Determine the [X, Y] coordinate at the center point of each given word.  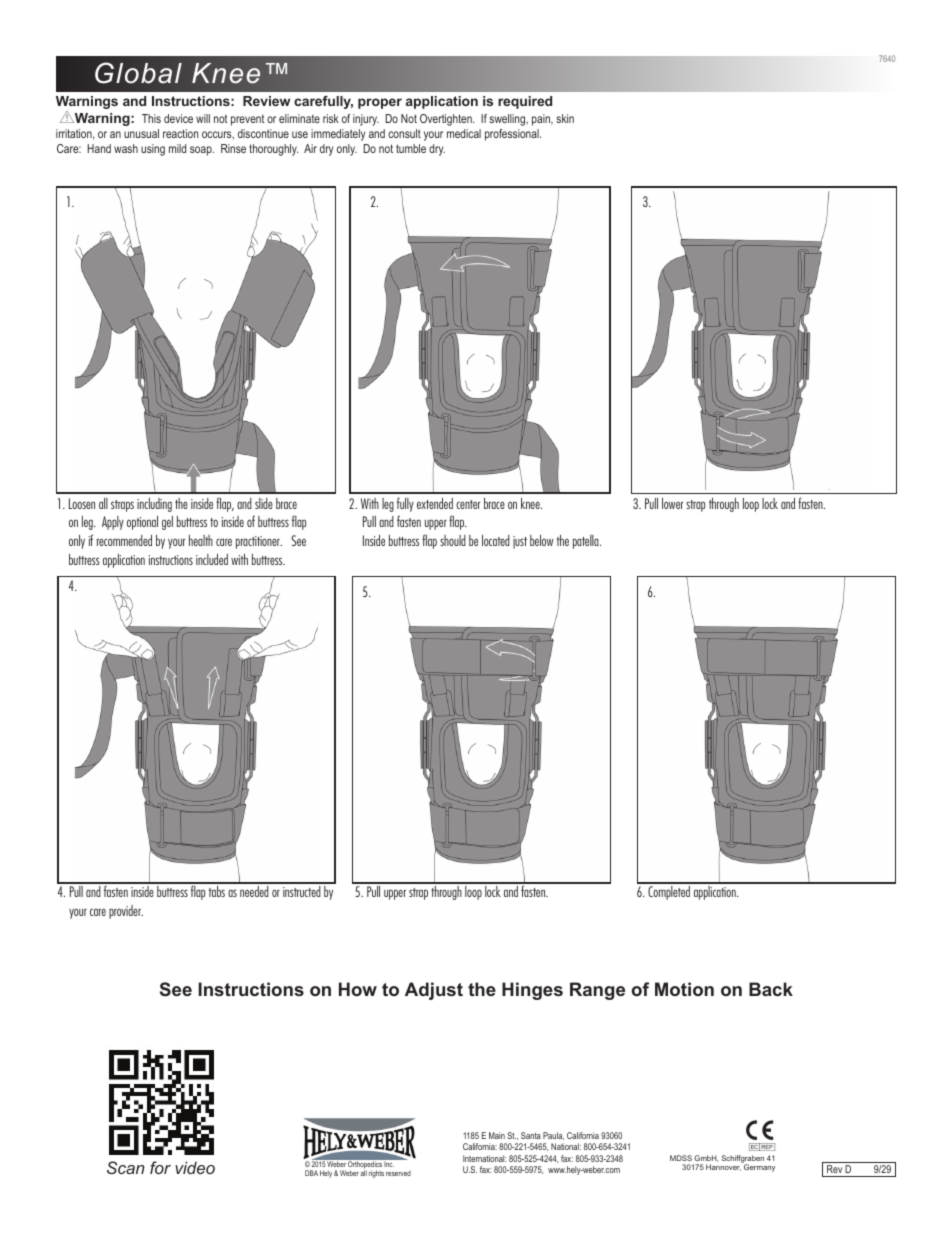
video [195, 1167]
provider [126, 912]
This [151, 118]
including [154, 505]
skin [565, 118]
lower [672, 503]
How [358, 989]
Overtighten [447, 120]
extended [435, 503]
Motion [684, 989]
